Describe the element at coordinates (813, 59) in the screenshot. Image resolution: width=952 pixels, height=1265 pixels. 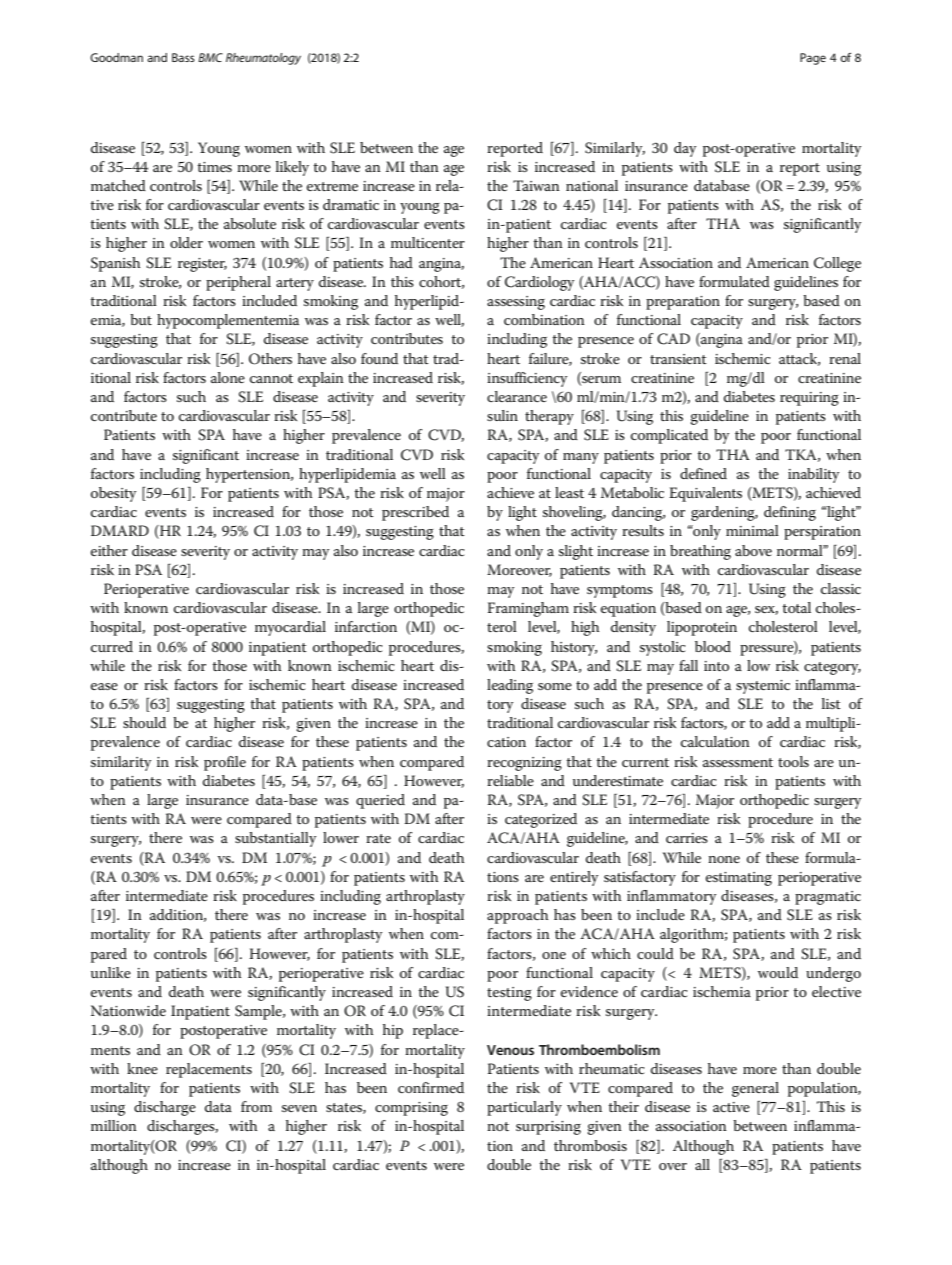
I see `Page` at that location.
